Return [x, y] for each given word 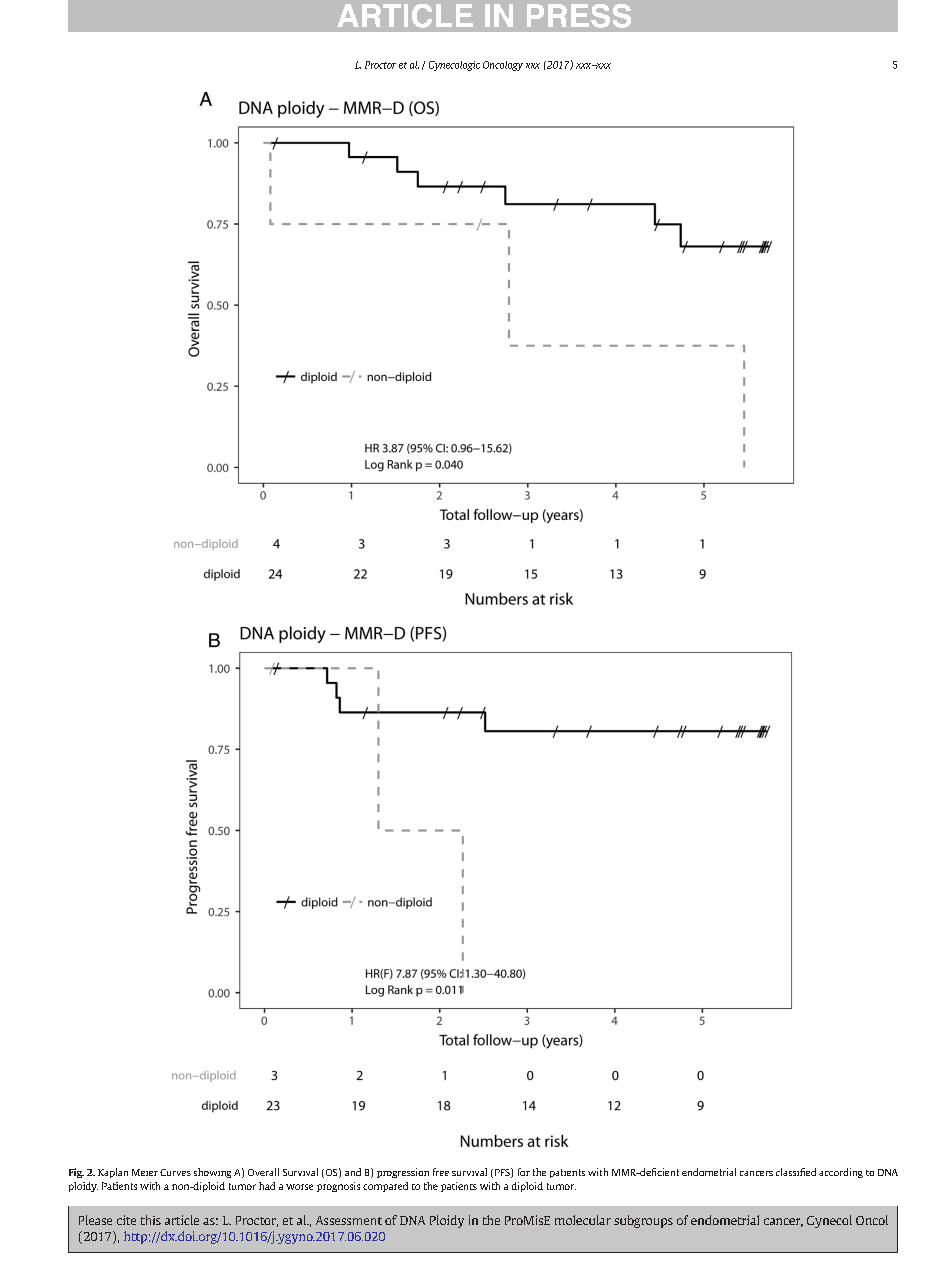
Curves [175, 1172]
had [267, 1186]
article [182, 1220]
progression [403, 1173]
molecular [583, 1220]
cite [126, 1220]
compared [385, 1187]
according [841, 1173]
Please [95, 1220]
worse [299, 1187]
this [151, 1220]
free [441, 1172]
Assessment [349, 1220]
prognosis [338, 1187]
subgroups [643, 1221]
